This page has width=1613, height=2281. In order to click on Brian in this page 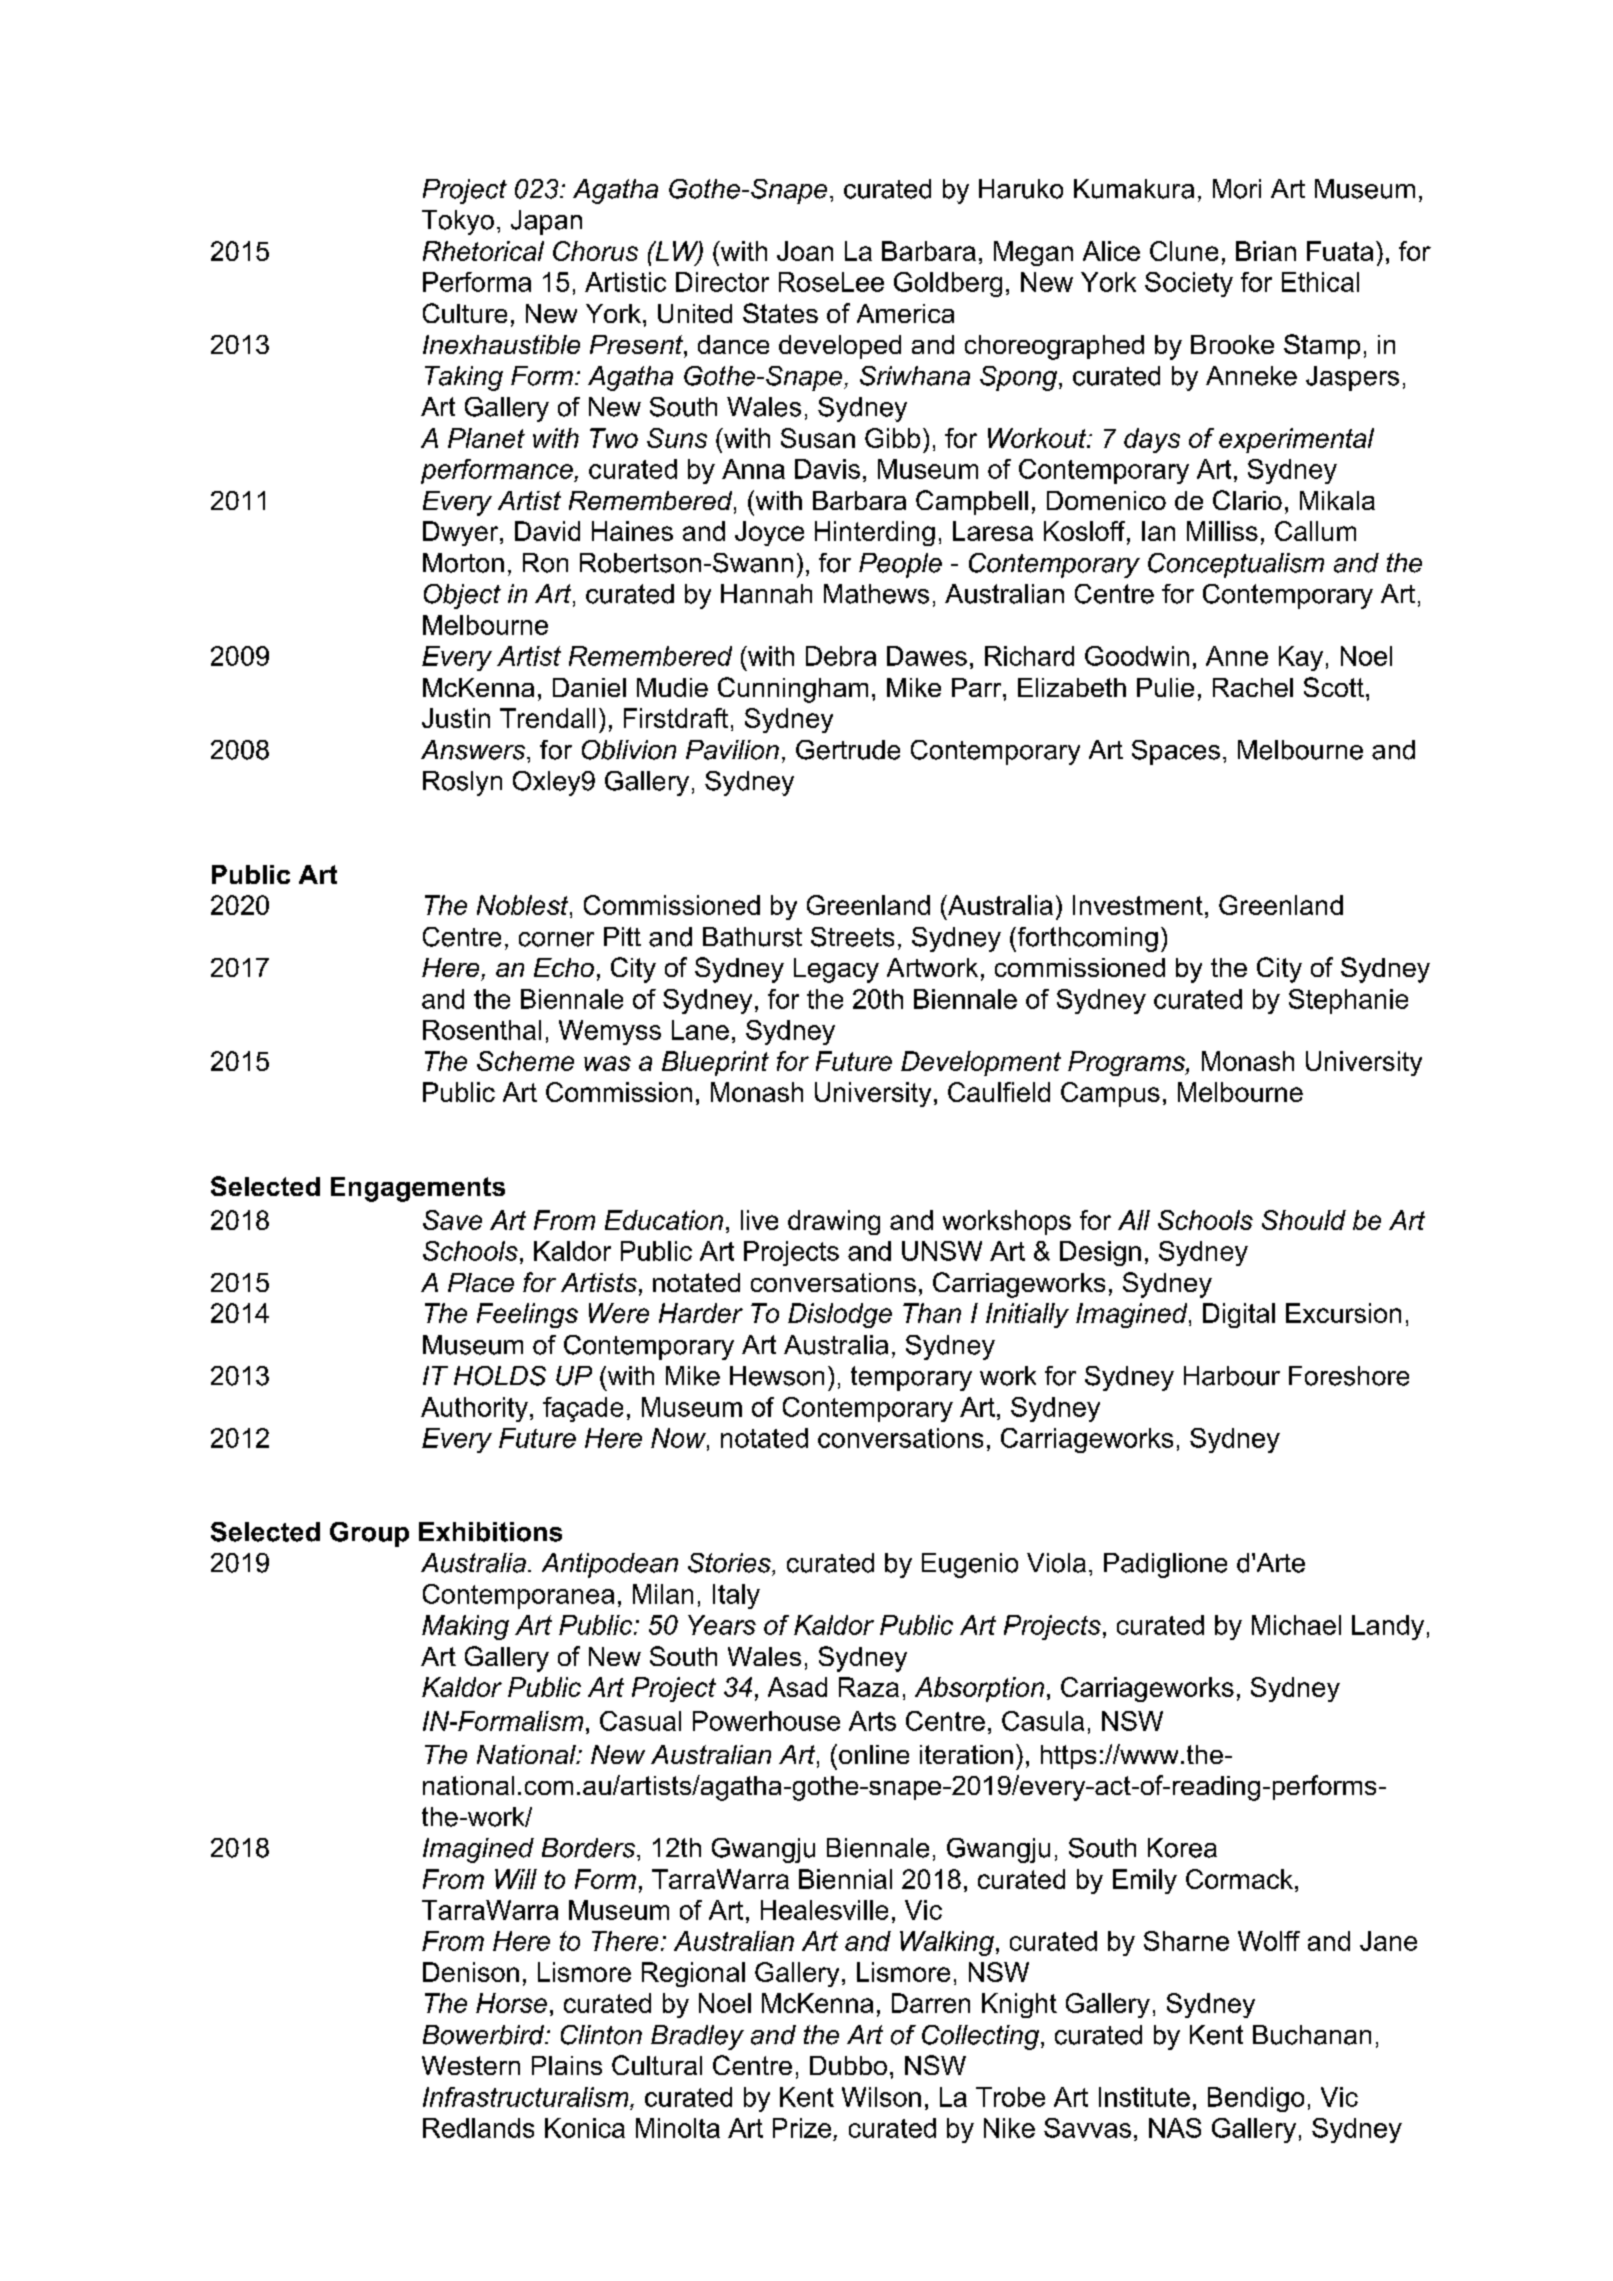, I will do `click(1266, 251)`.
